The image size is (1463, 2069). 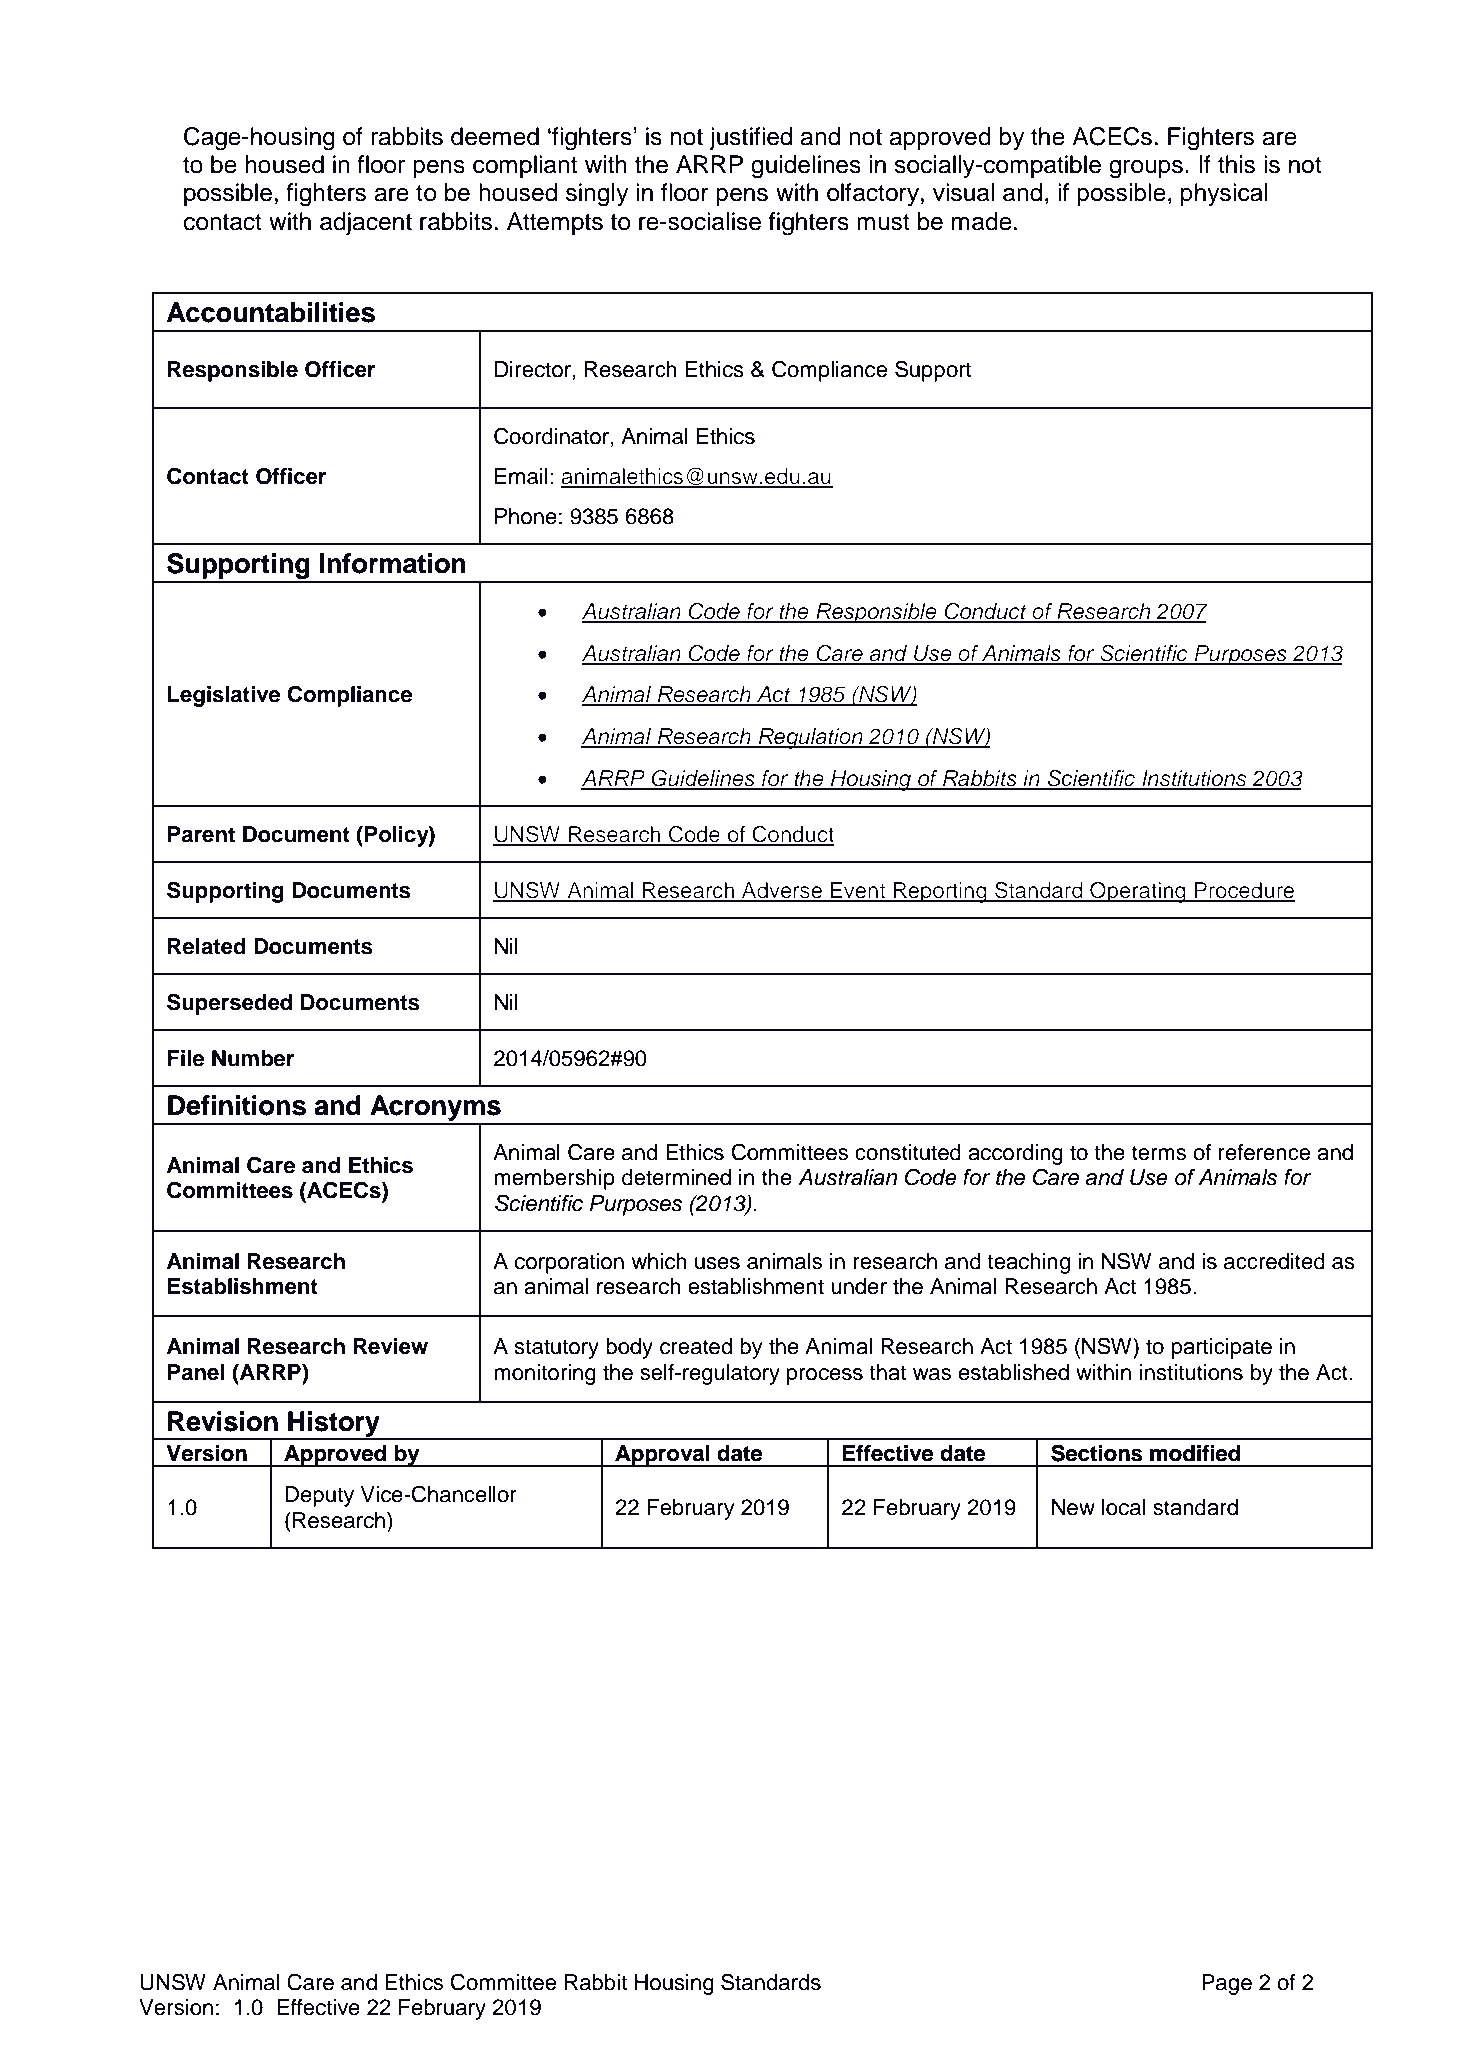 I want to click on Related, so click(x=207, y=946).
